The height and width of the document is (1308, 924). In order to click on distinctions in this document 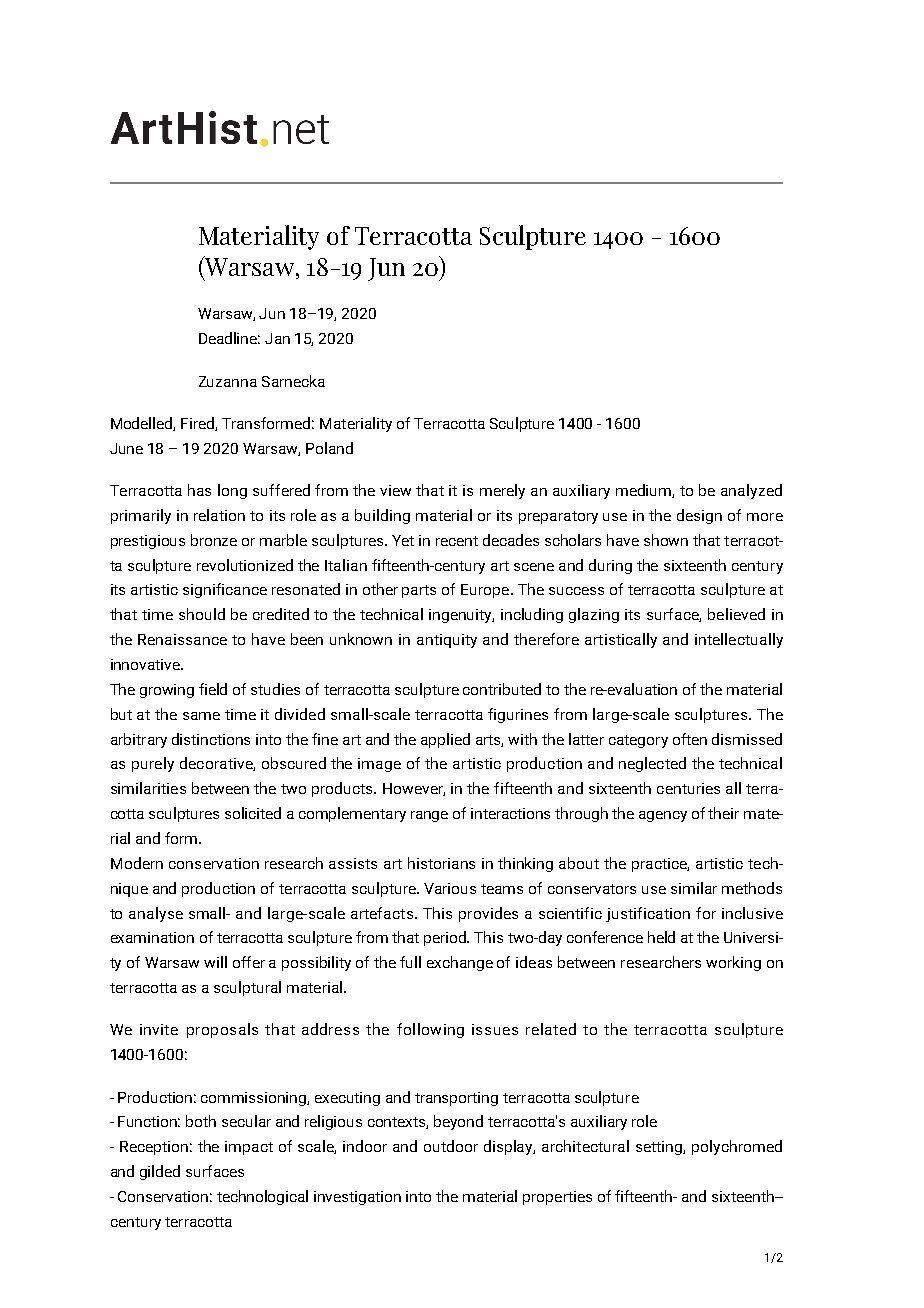, I will do `click(211, 739)`.
